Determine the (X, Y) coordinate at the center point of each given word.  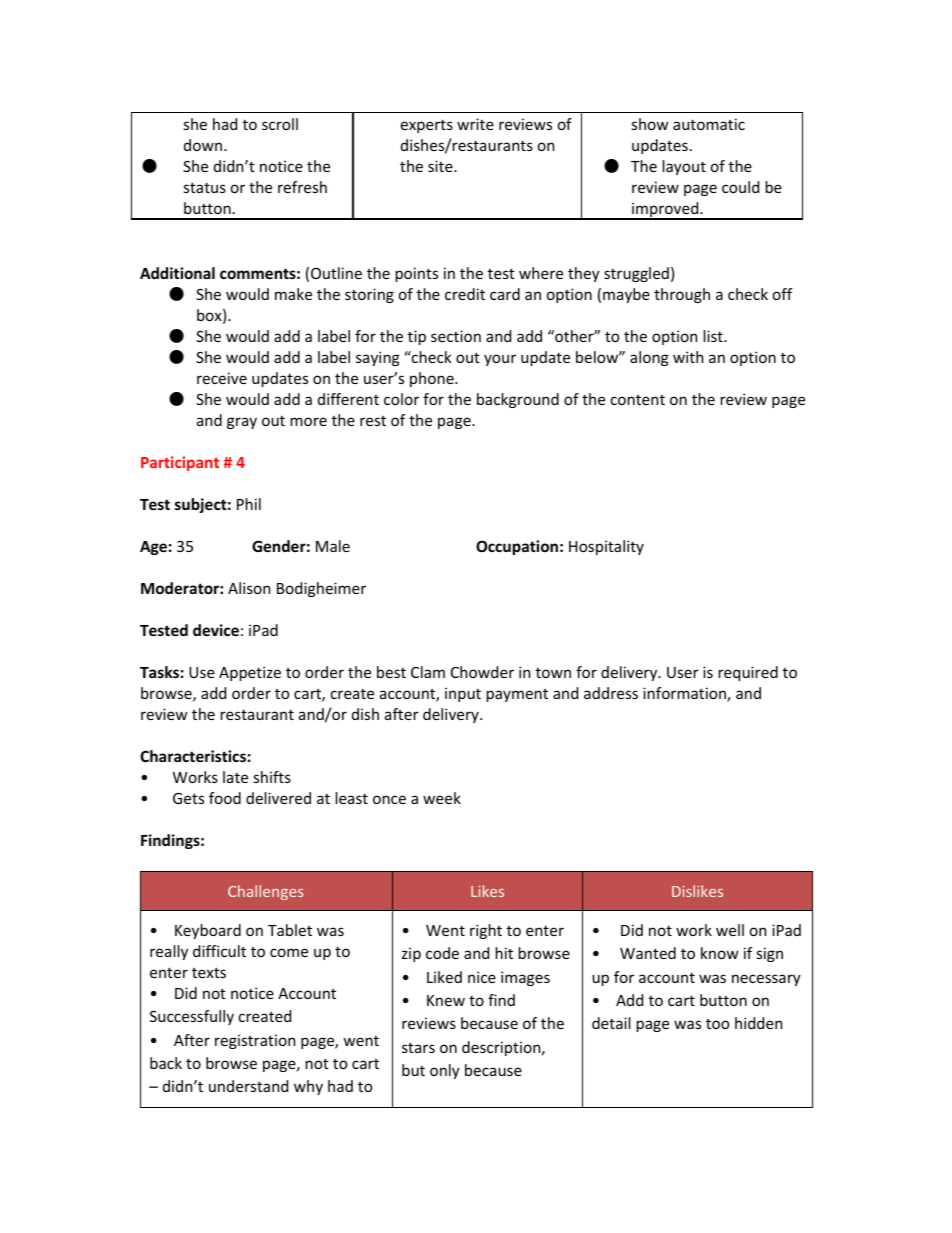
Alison (249, 588)
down (203, 145)
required (748, 673)
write (475, 124)
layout (684, 167)
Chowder (482, 672)
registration (255, 1041)
